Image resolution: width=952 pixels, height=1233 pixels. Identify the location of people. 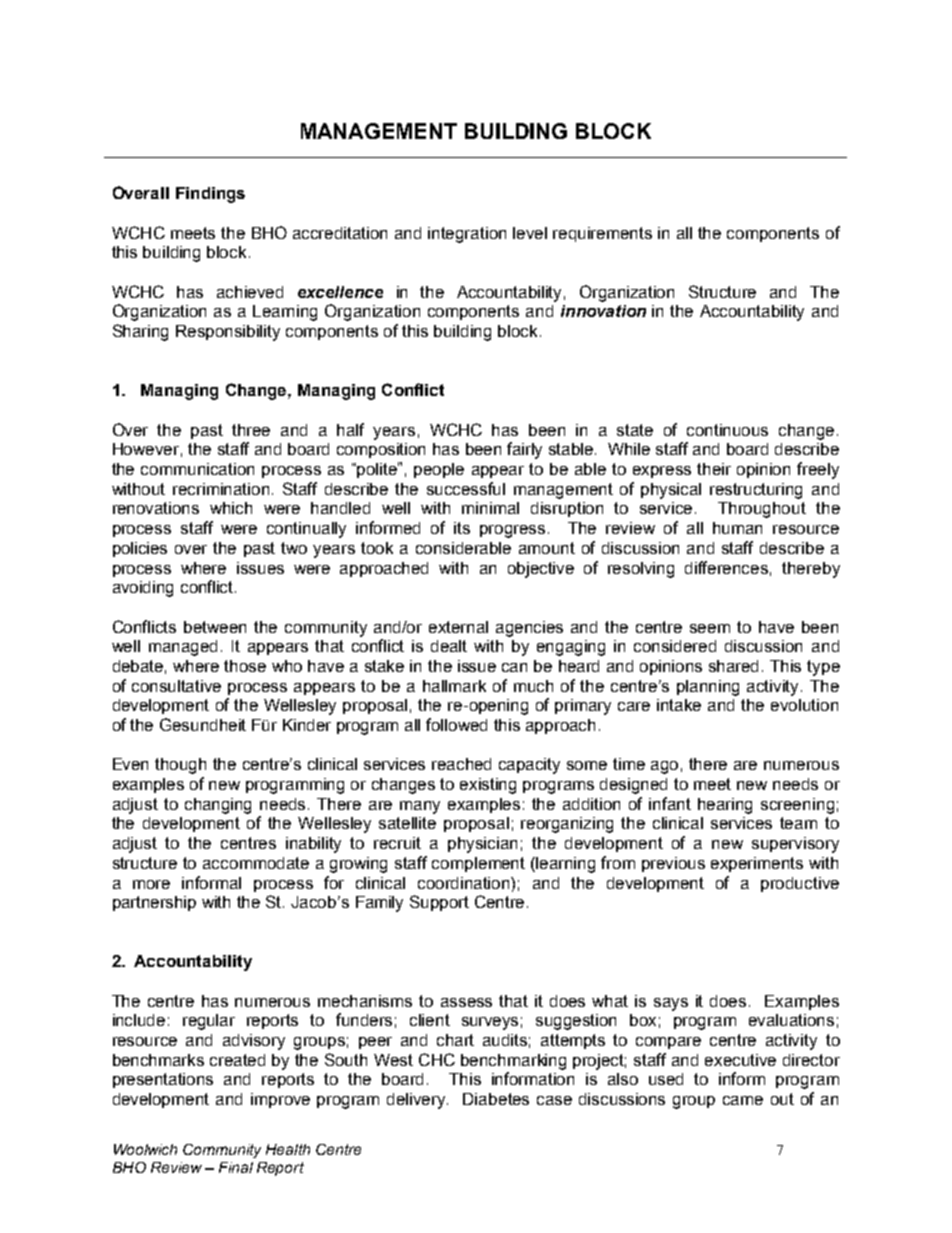
(439, 470).
